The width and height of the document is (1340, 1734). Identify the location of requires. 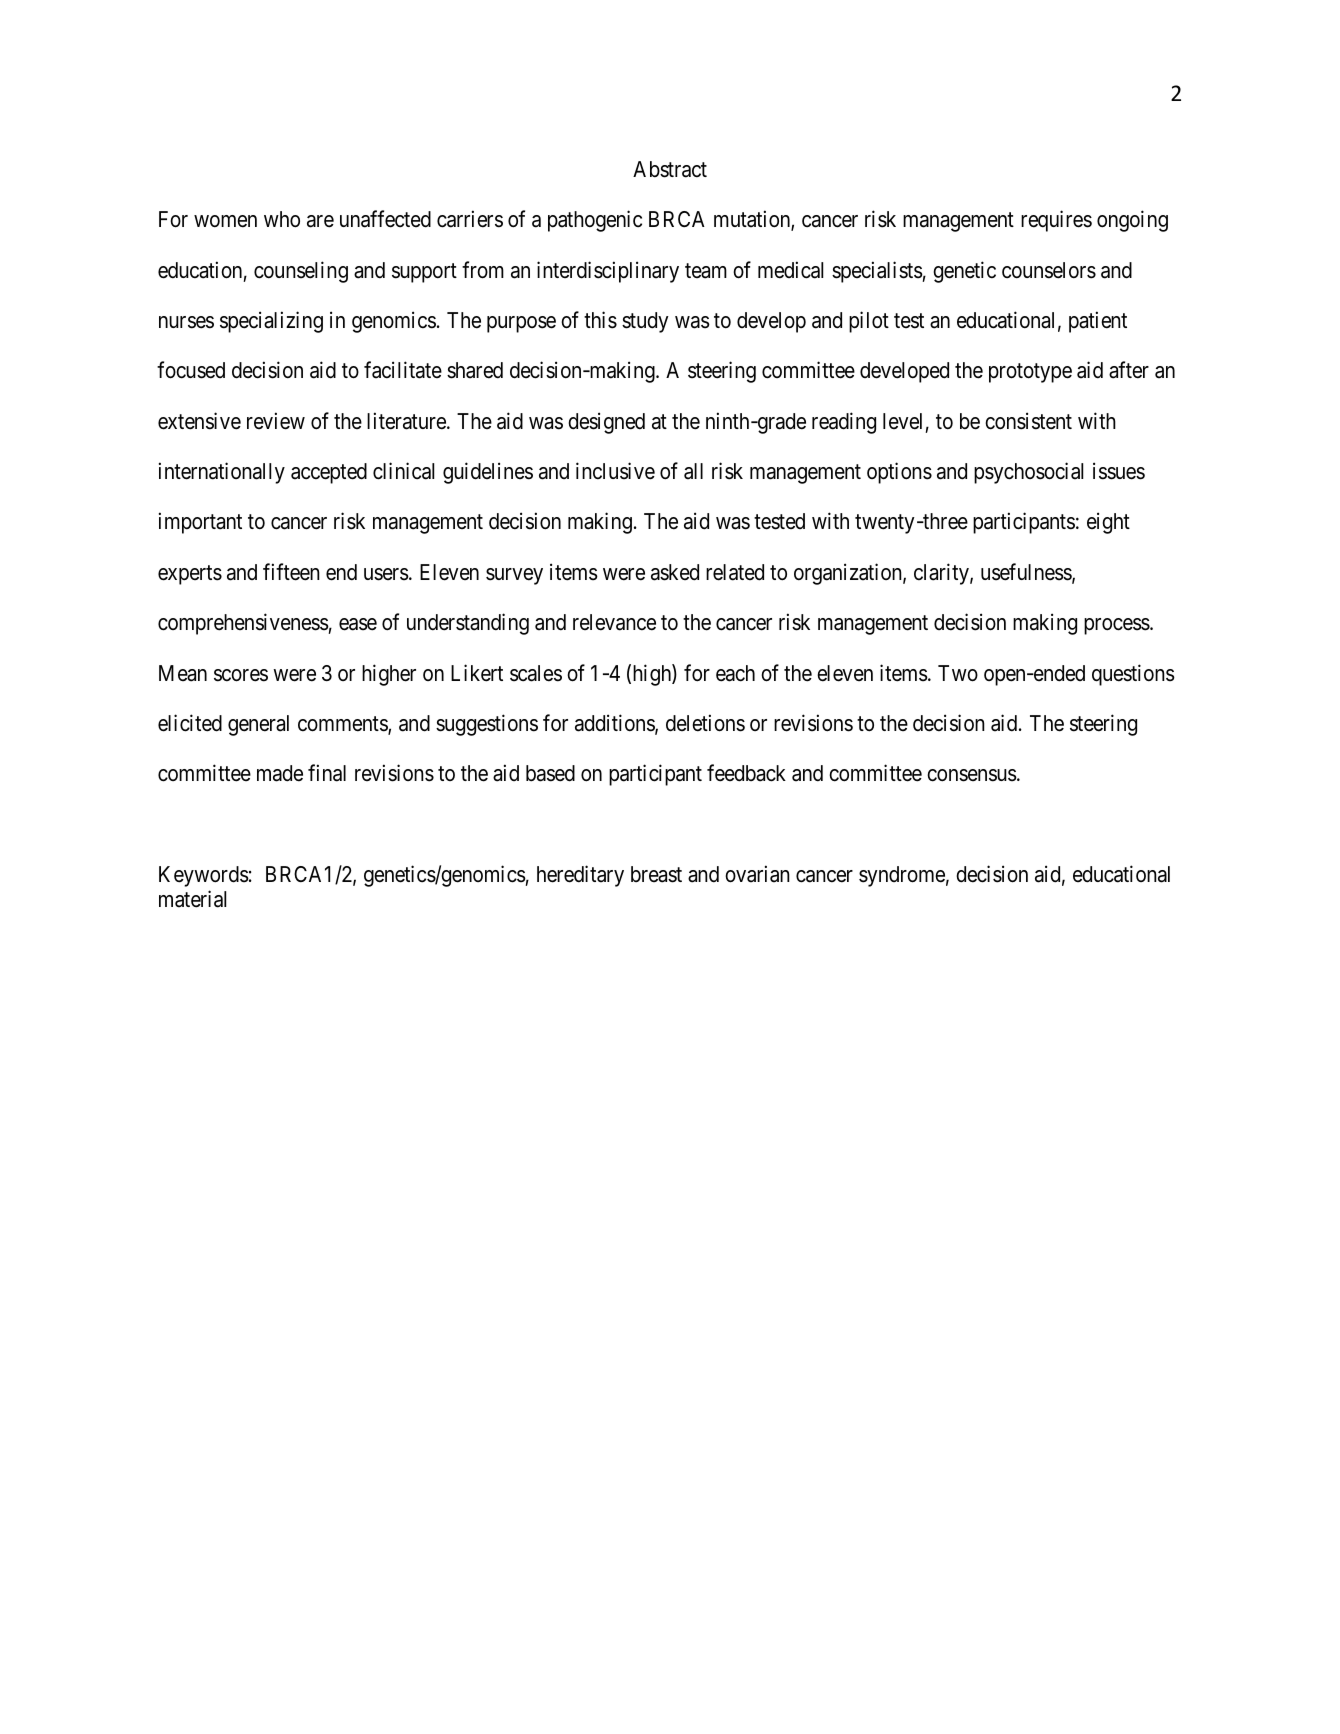
(1056, 221).
